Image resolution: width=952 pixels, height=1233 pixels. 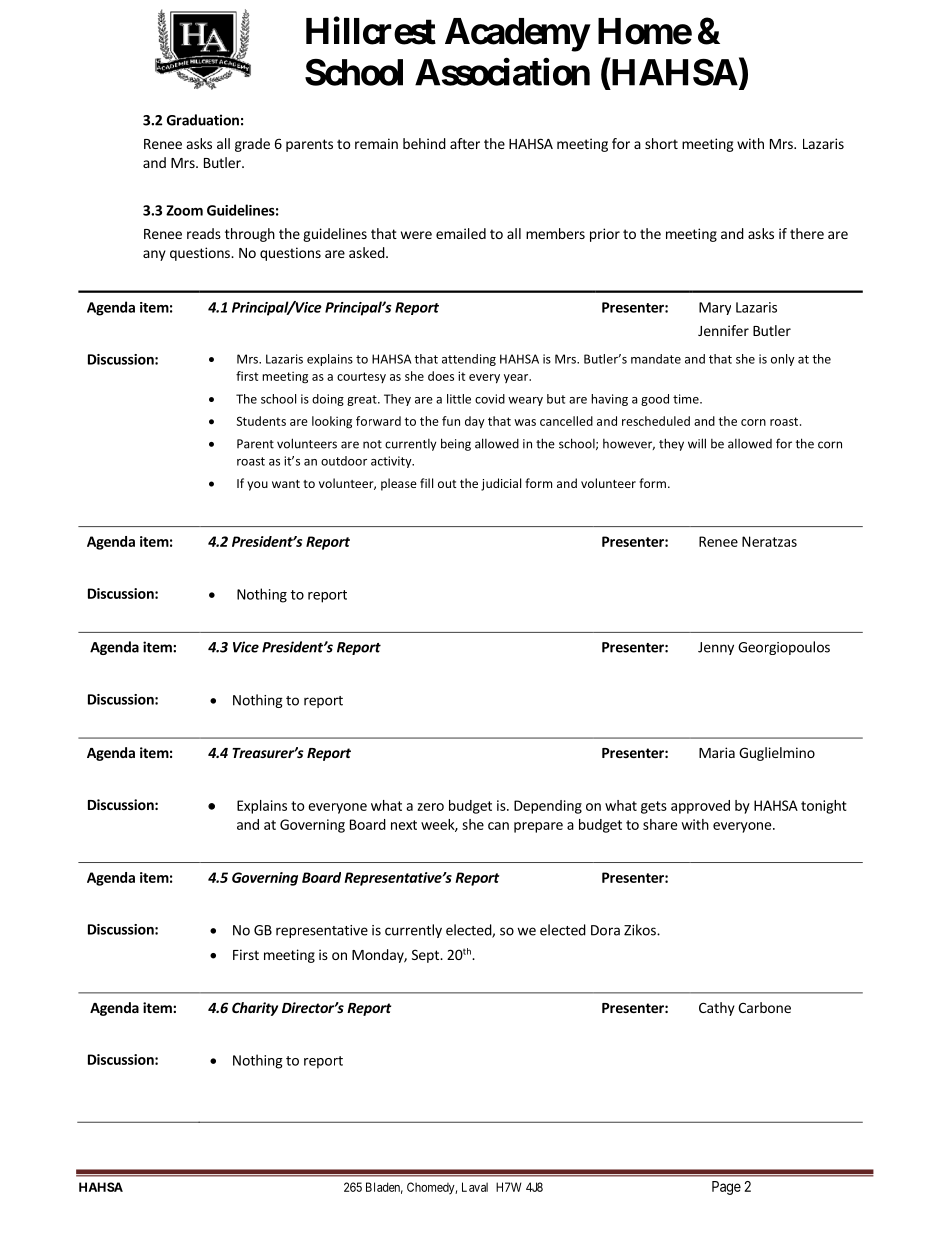 What do you see at coordinates (716, 648) in the page?
I see `Jenny` at bounding box center [716, 648].
